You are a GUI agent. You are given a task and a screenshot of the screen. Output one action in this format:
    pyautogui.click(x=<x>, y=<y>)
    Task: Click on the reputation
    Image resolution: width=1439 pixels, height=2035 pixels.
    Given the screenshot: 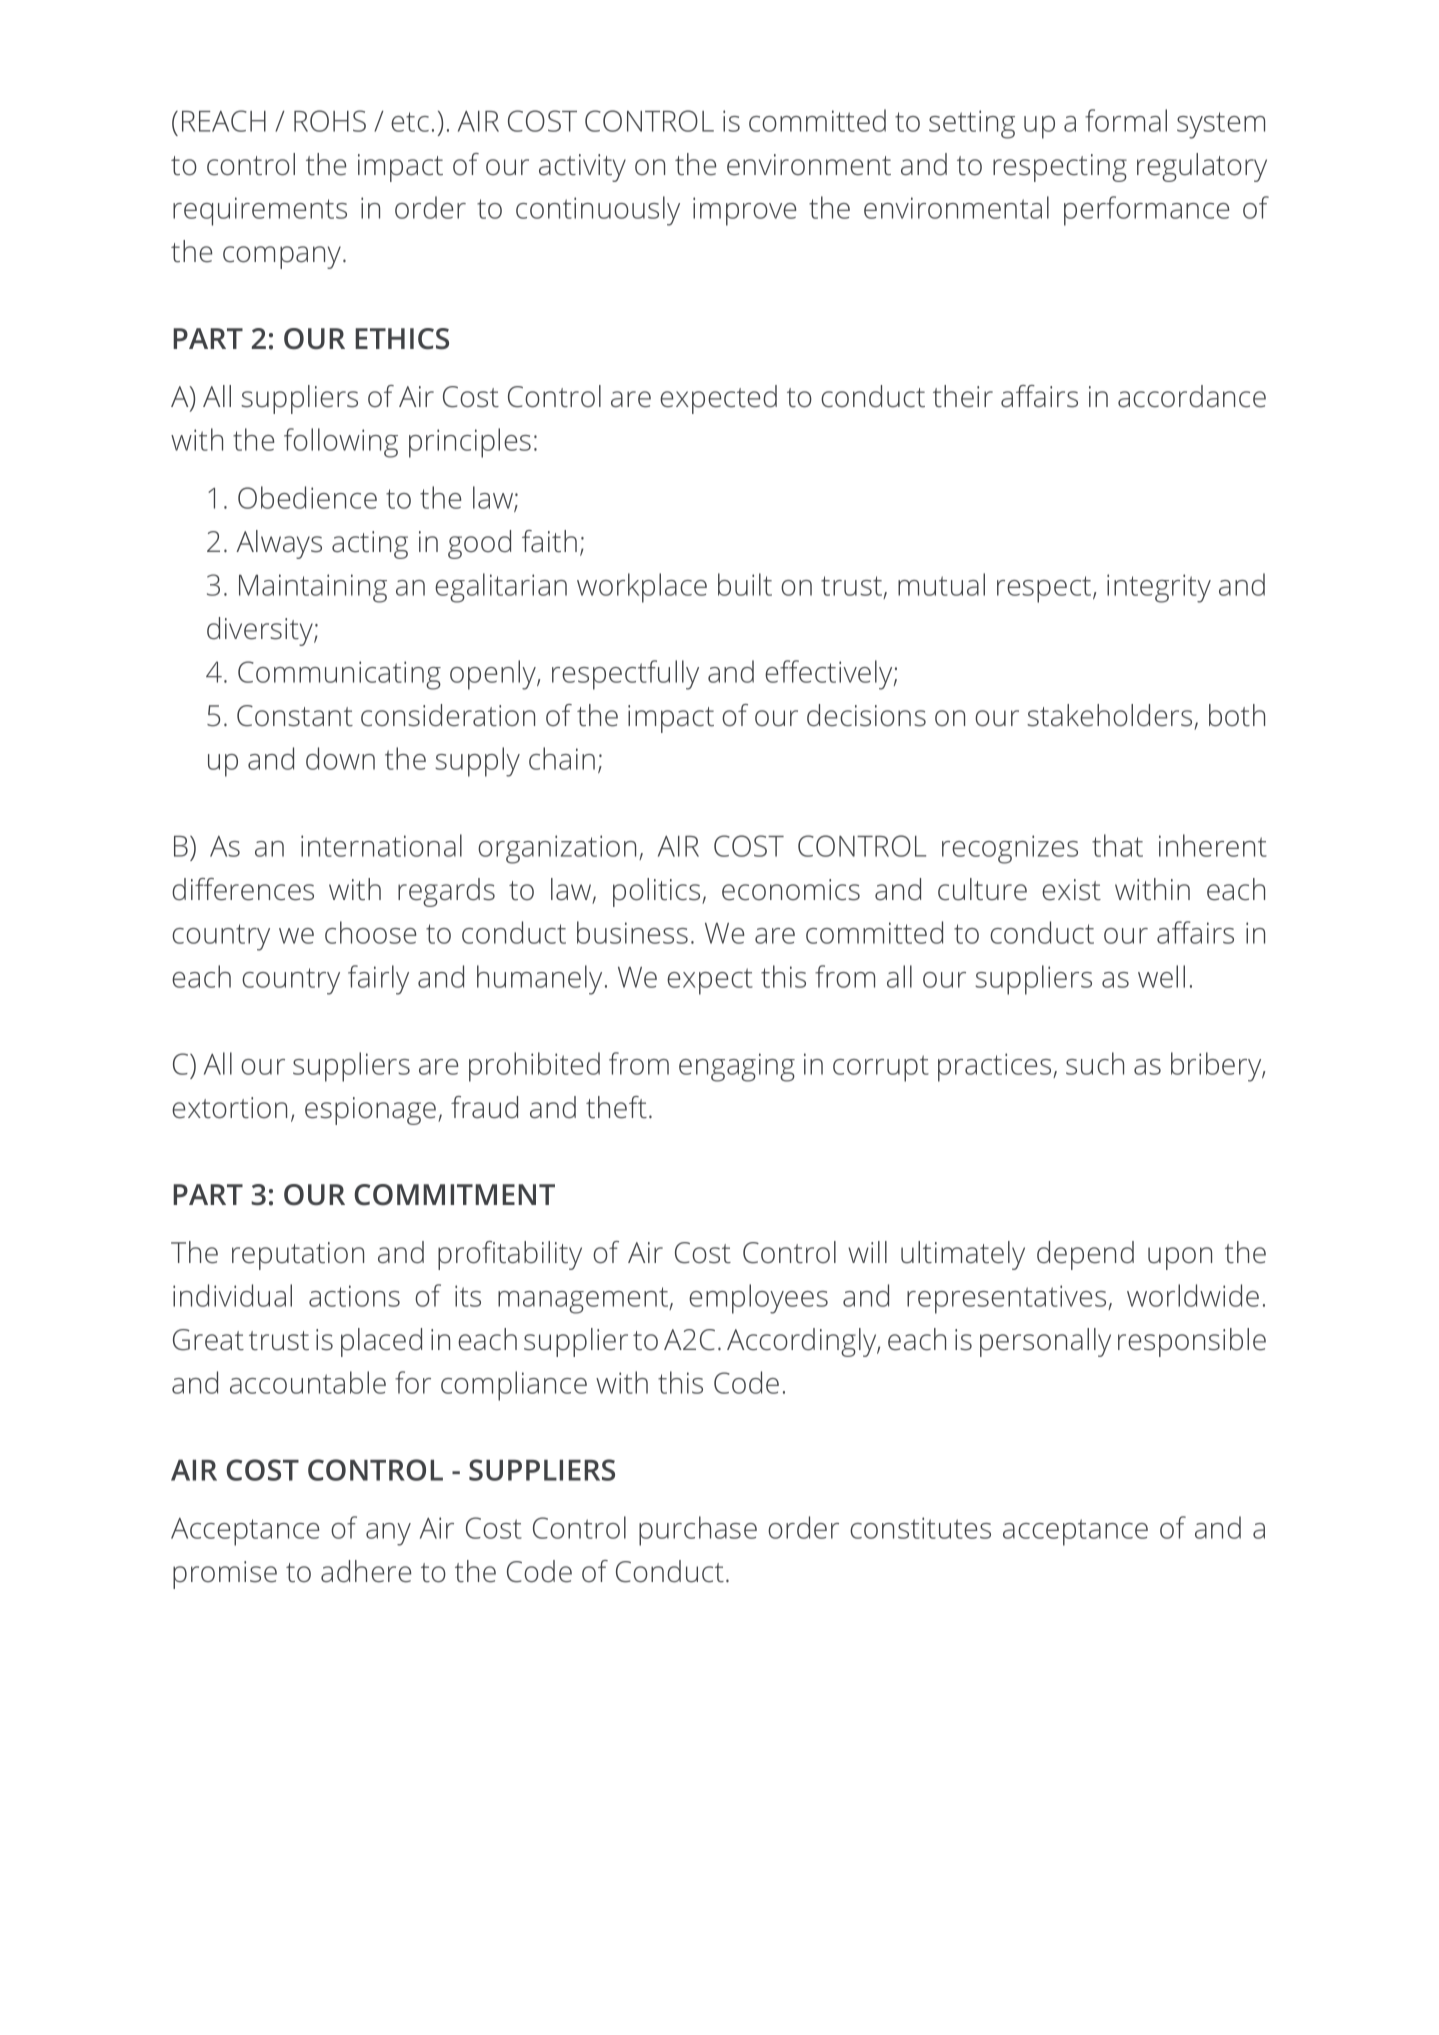 What is the action you would take?
    pyautogui.click(x=298, y=1256)
